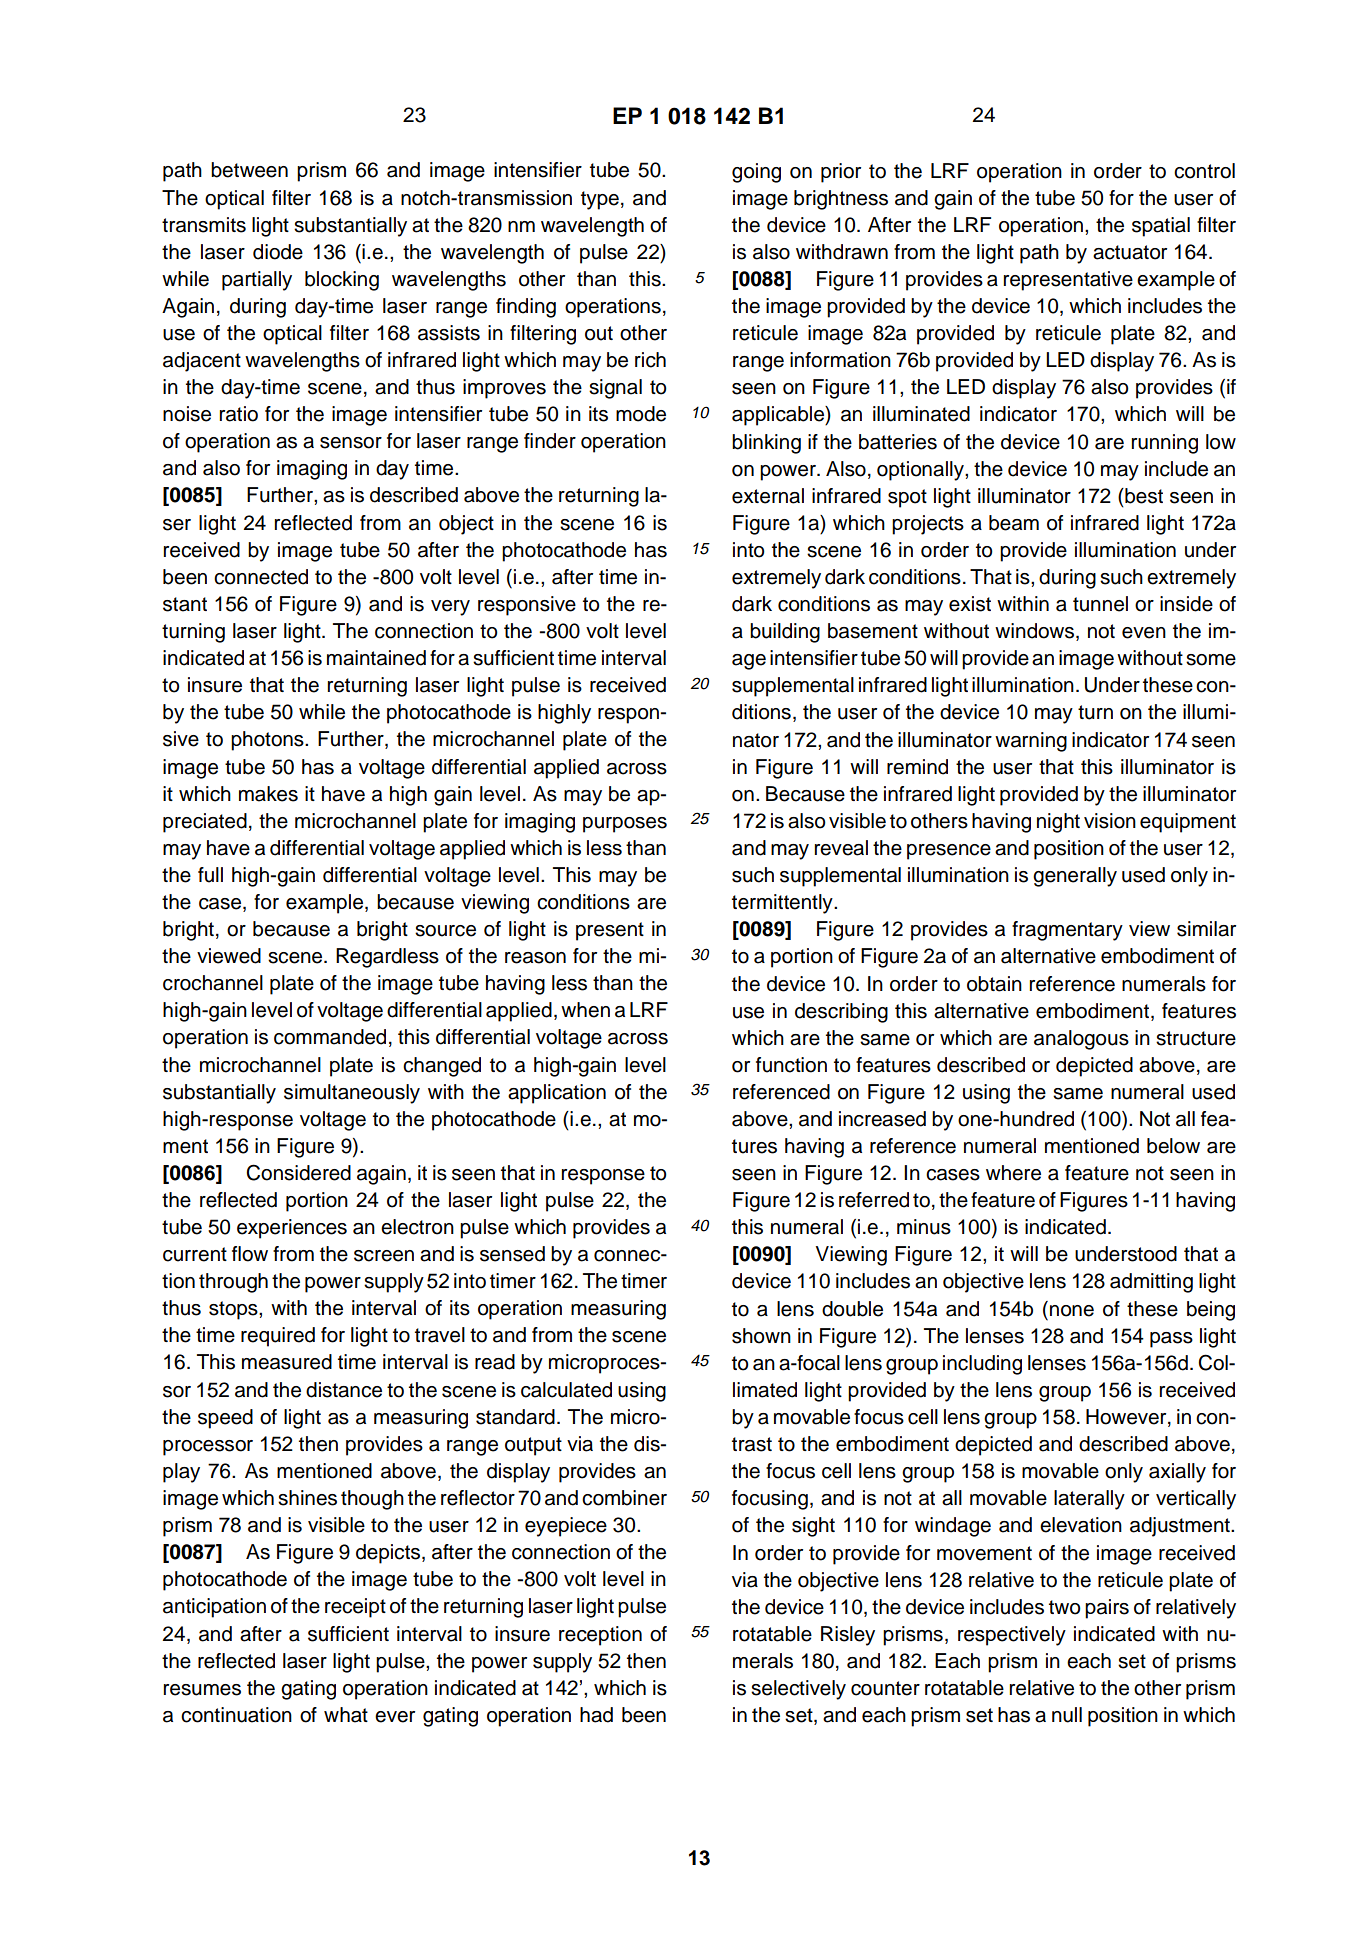 The height and width of the document is (1933, 1368). What do you see at coordinates (278, 252) in the document?
I see `diode` at bounding box center [278, 252].
